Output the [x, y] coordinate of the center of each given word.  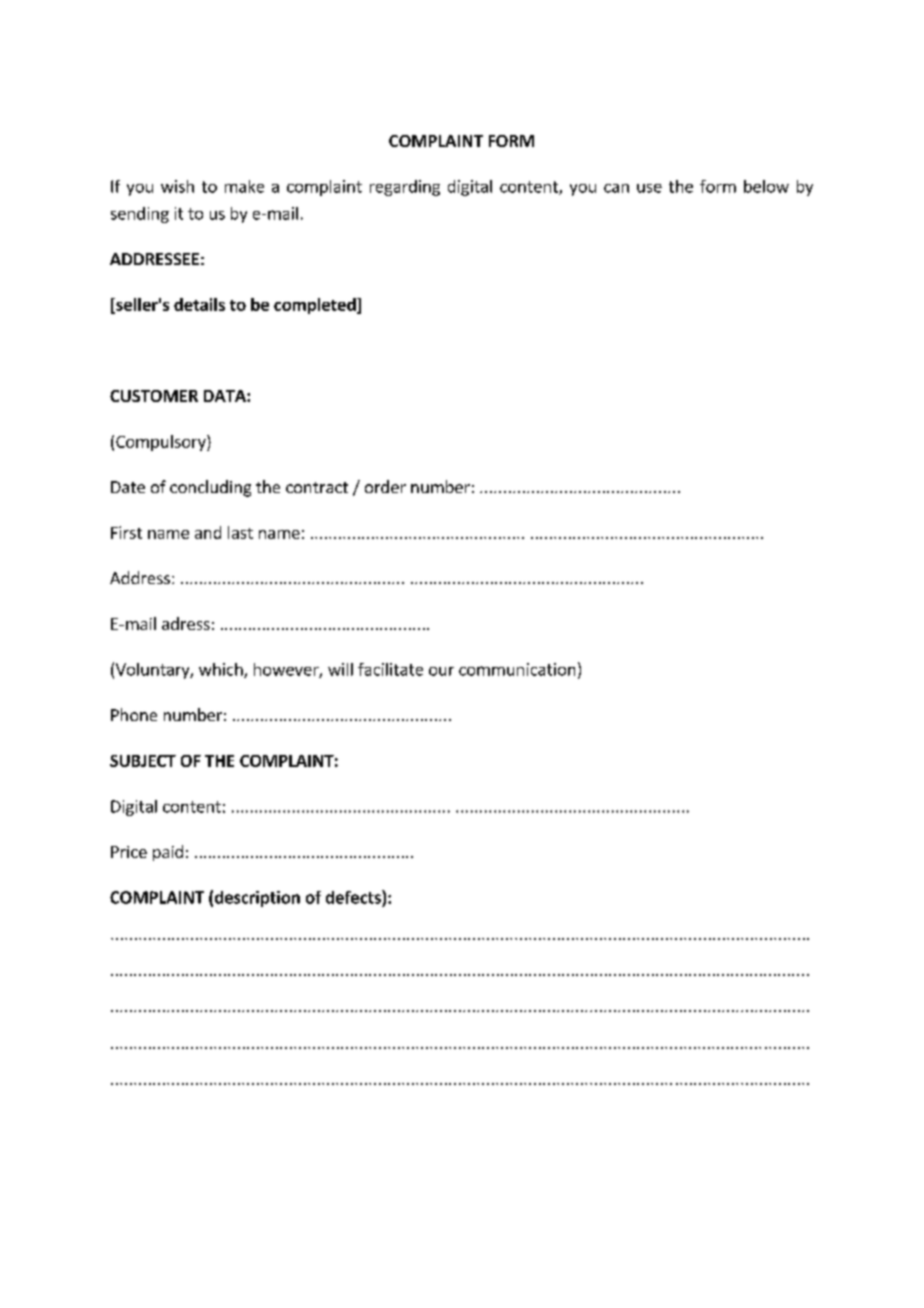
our [441, 671]
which [222, 670]
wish [177, 186]
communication [517, 669]
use [649, 188]
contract [317, 487]
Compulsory [162, 443]
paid [168, 853]
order [385, 486]
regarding [405, 188]
